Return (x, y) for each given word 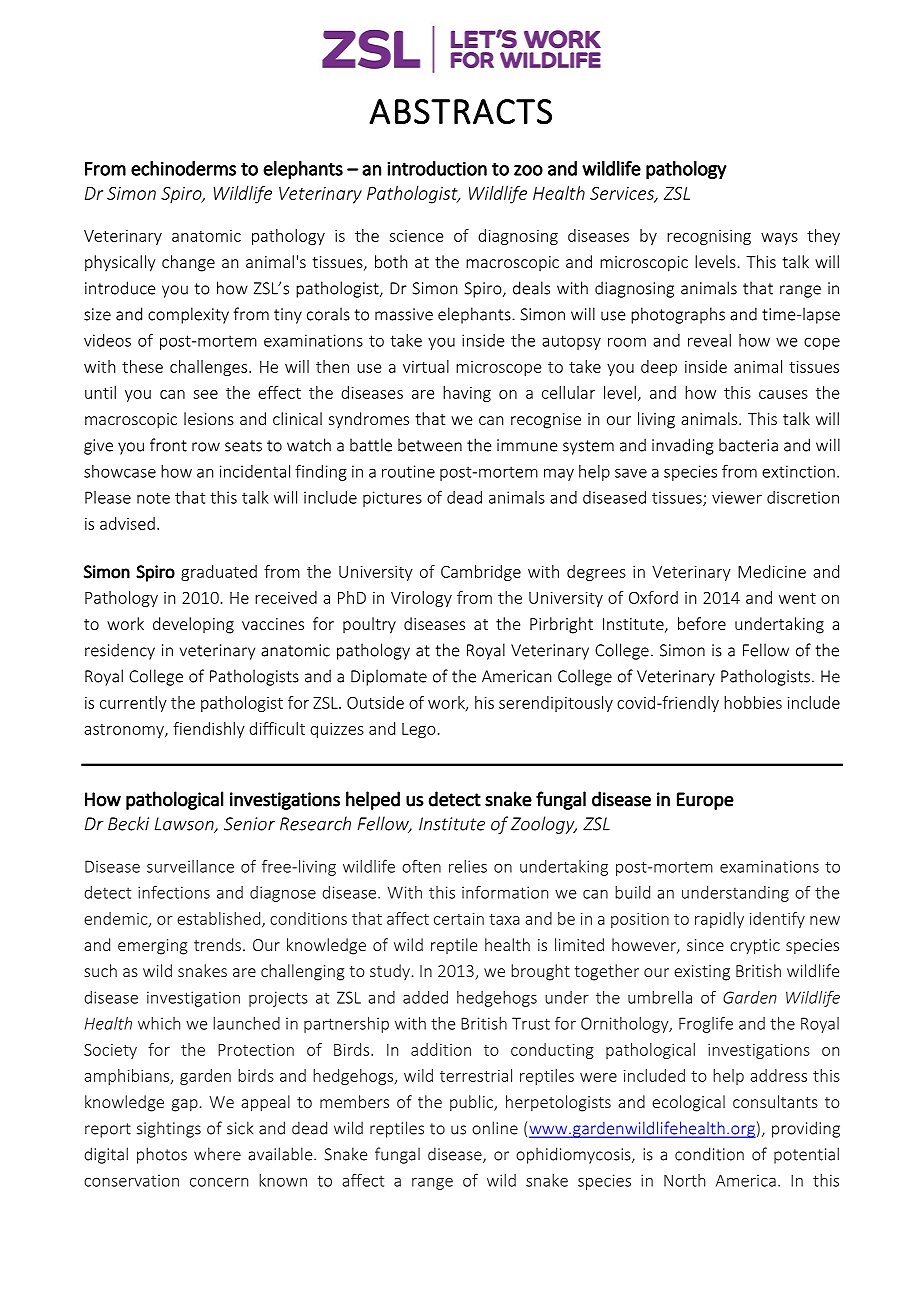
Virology (421, 599)
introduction (437, 168)
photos (162, 1155)
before (702, 623)
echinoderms (183, 168)
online (495, 1128)
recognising (709, 237)
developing (193, 625)
